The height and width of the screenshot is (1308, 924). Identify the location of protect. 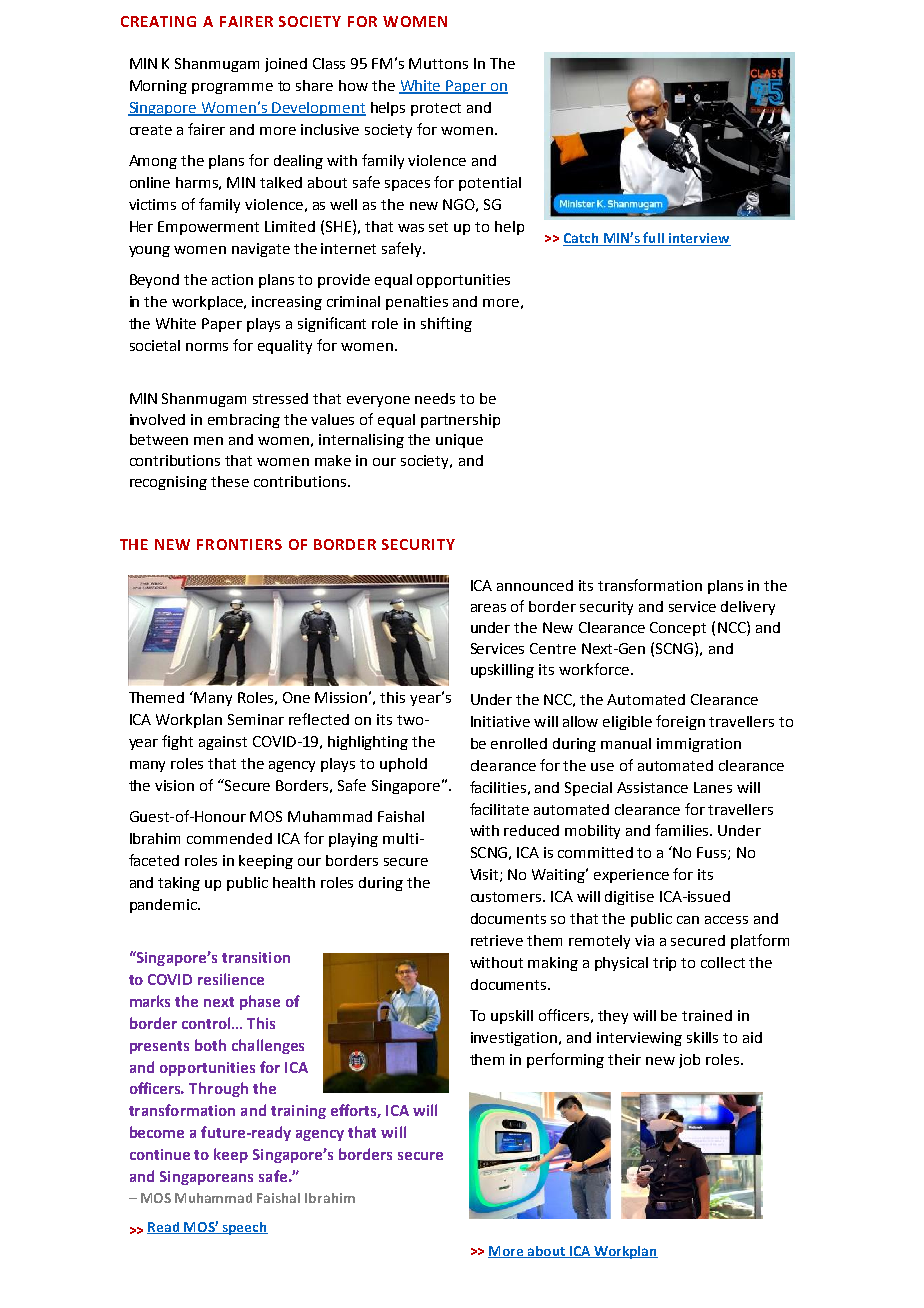
(436, 109).
